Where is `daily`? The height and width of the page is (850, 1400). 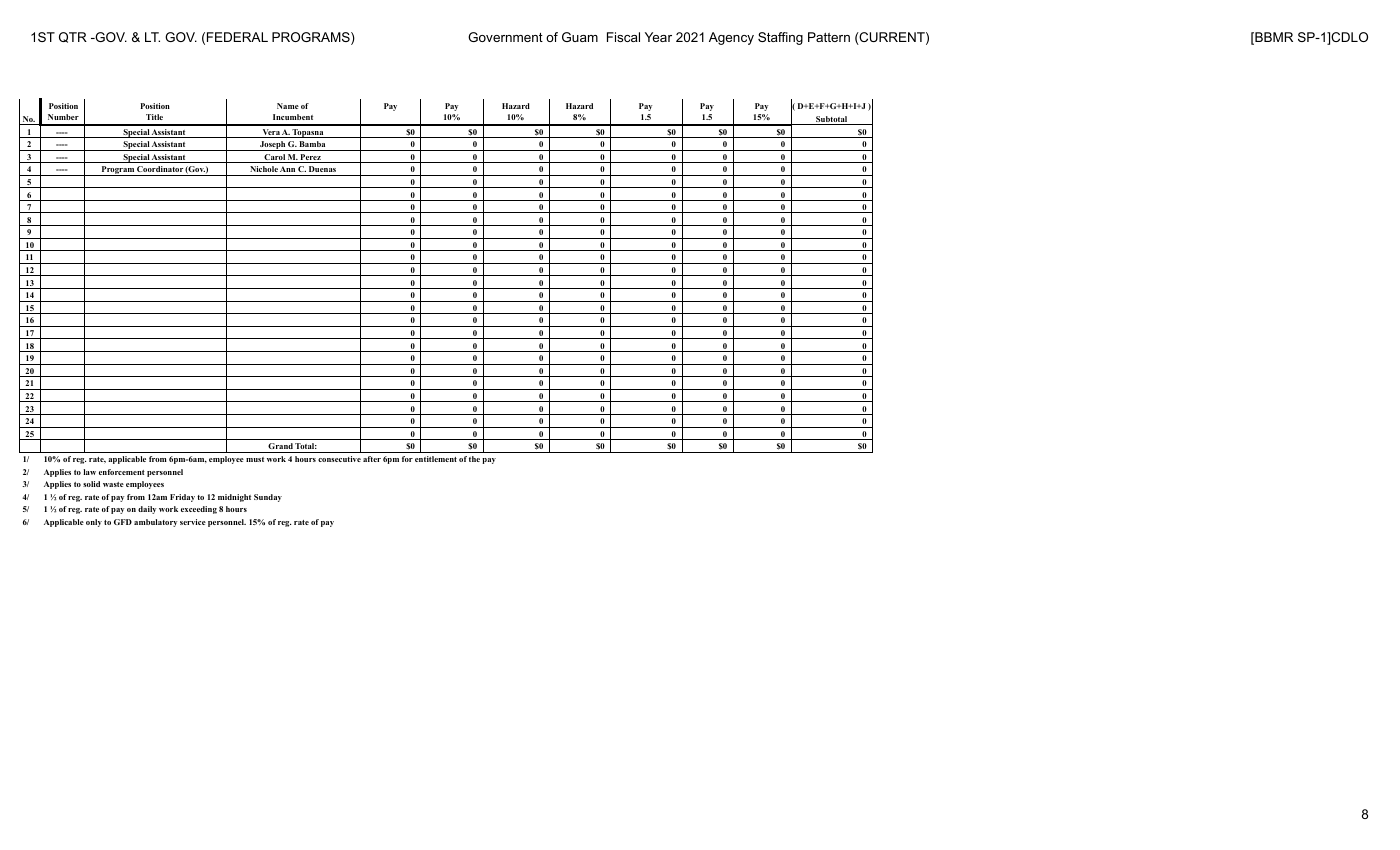
daily is located at coordinates (147, 510).
